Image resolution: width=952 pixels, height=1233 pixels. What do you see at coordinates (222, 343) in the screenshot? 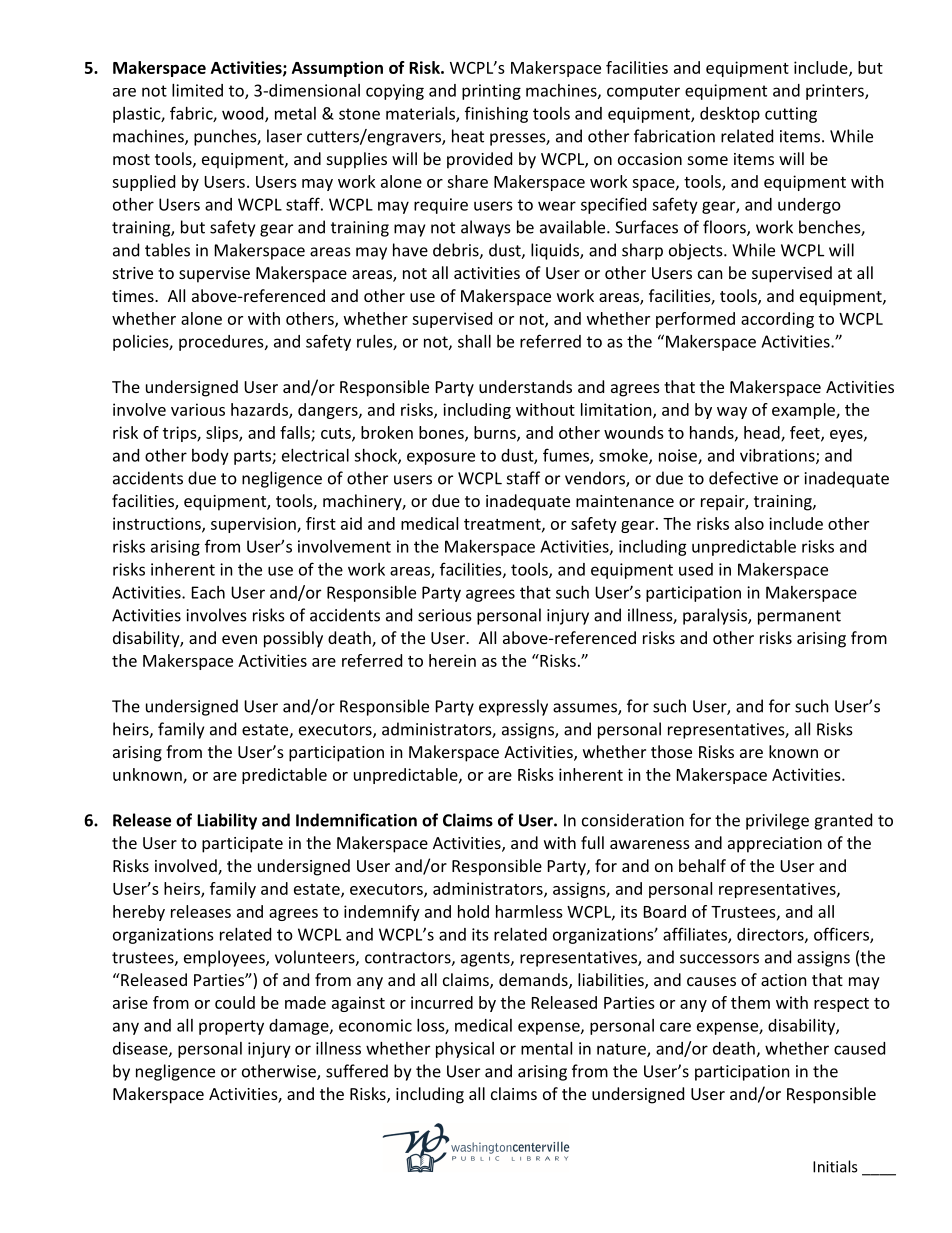
I see `procedures` at bounding box center [222, 343].
